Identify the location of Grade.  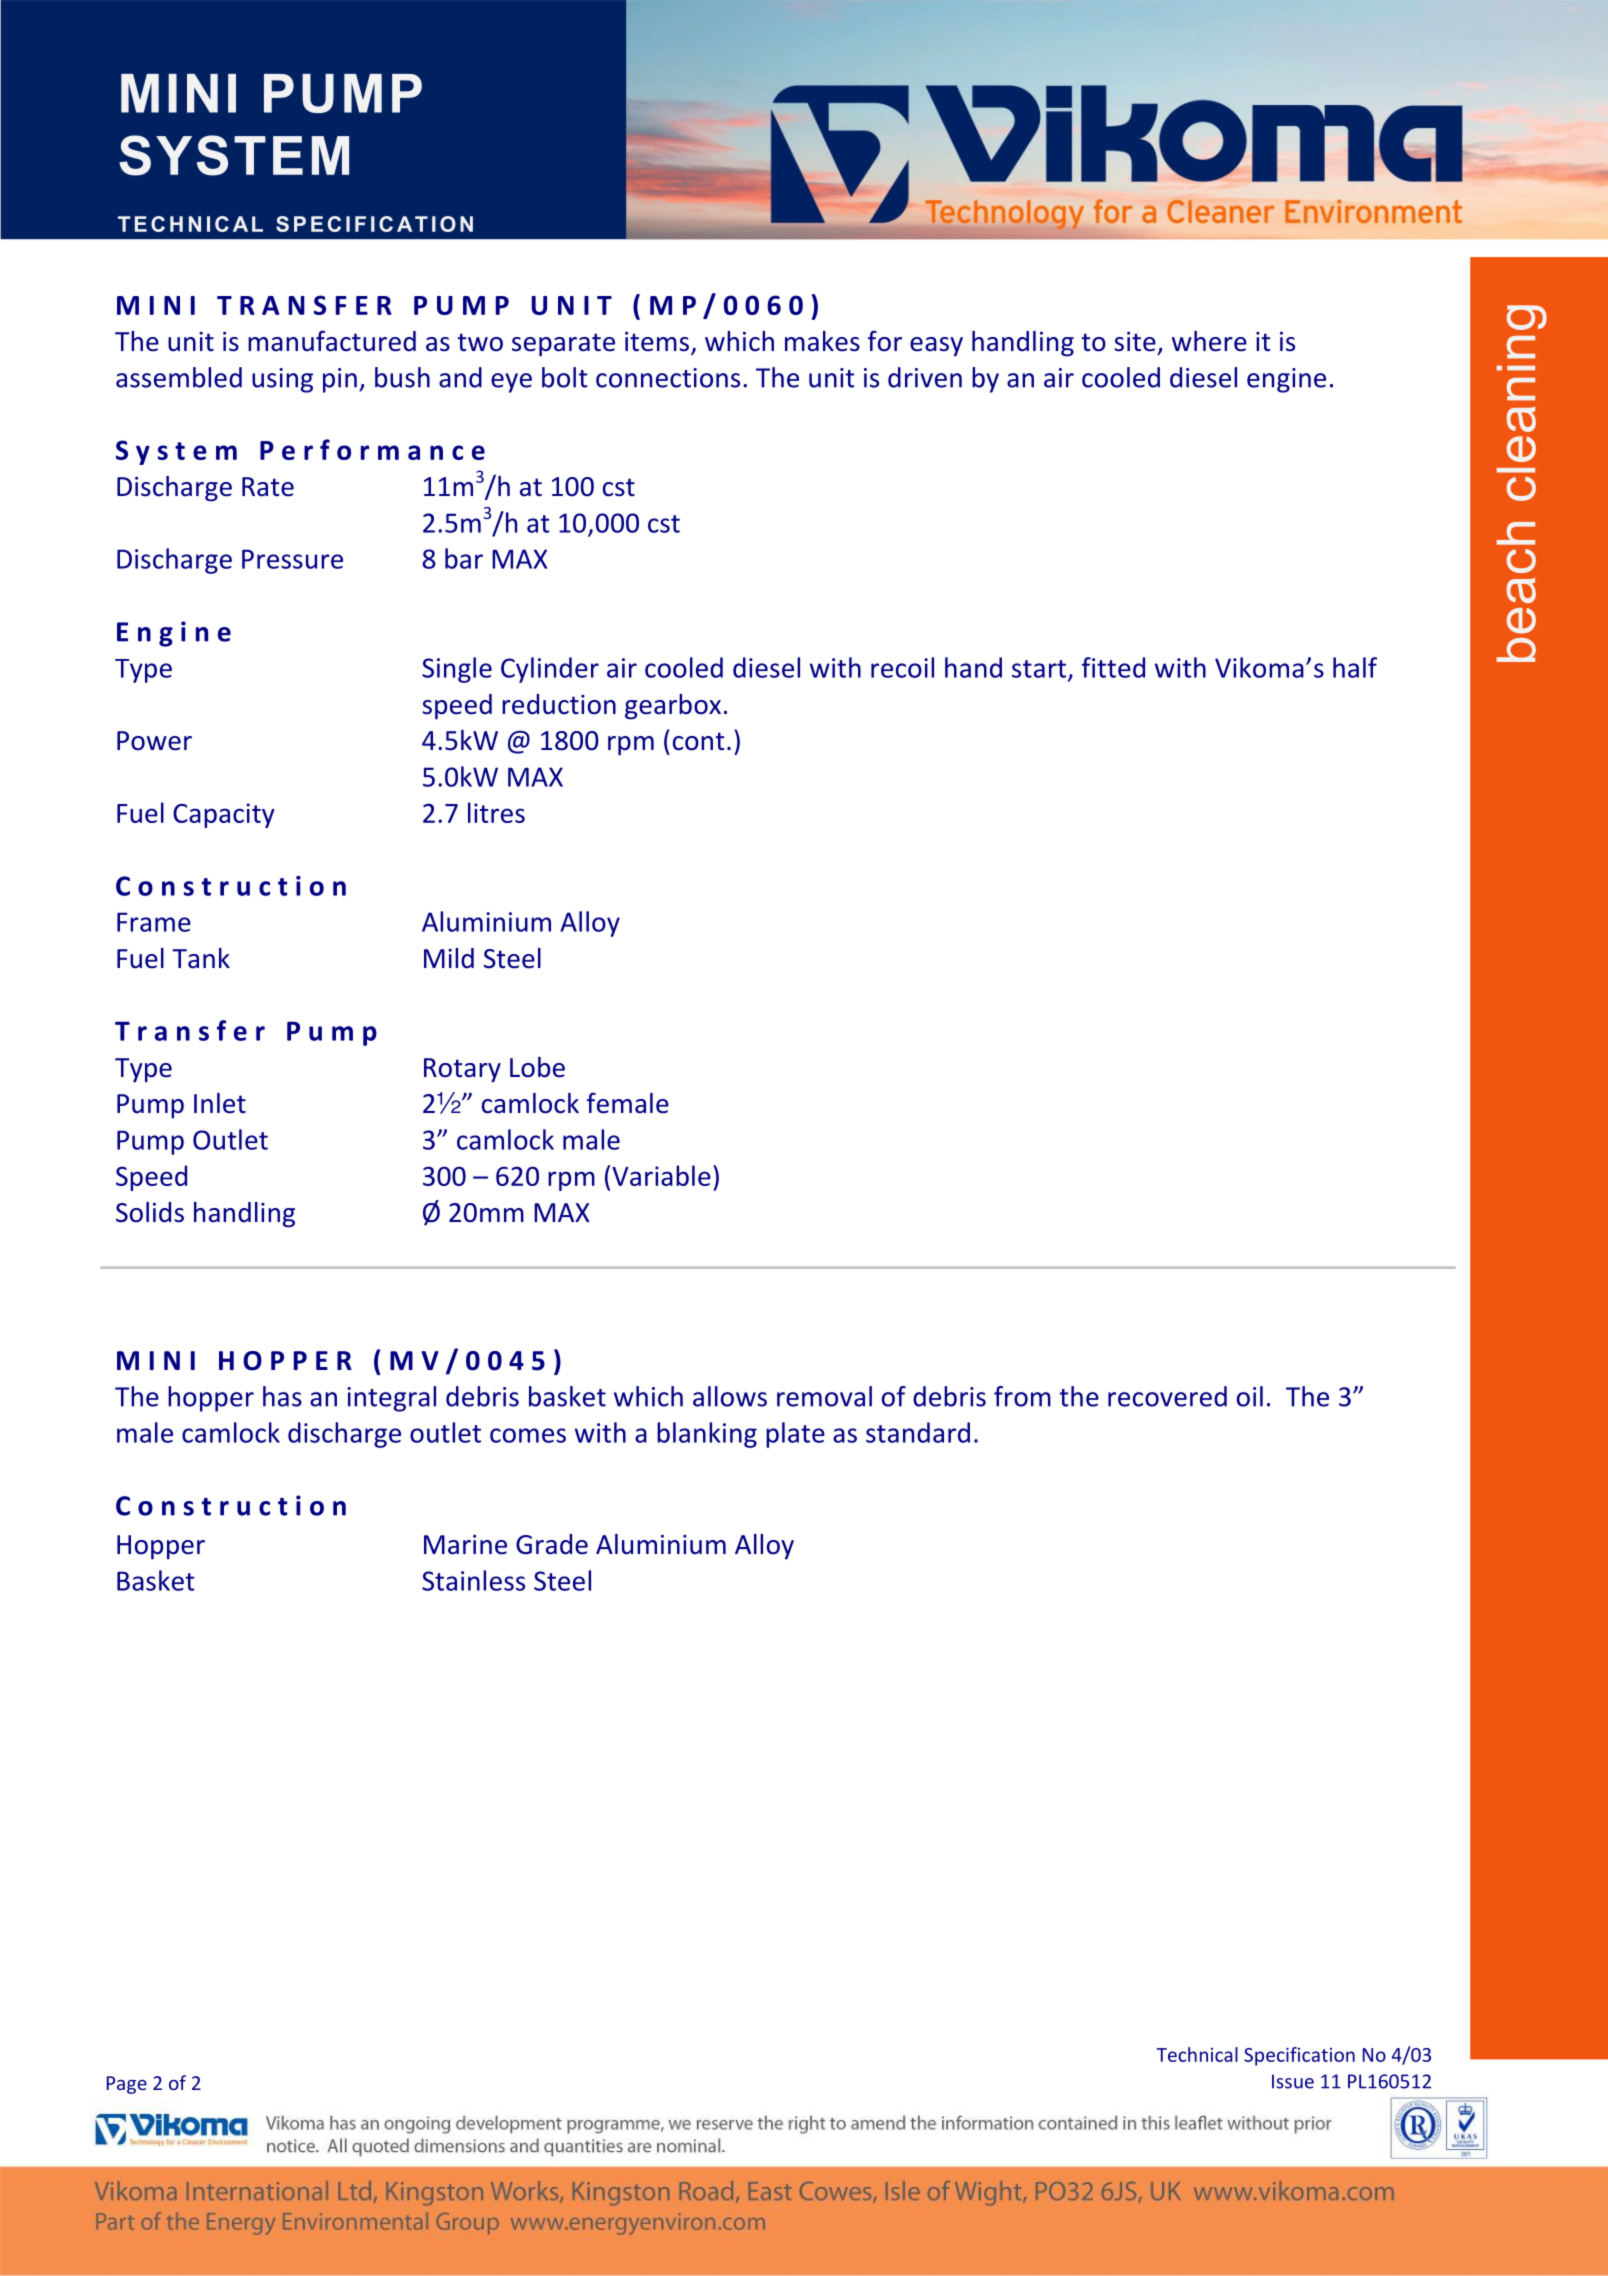
(552, 1544).
